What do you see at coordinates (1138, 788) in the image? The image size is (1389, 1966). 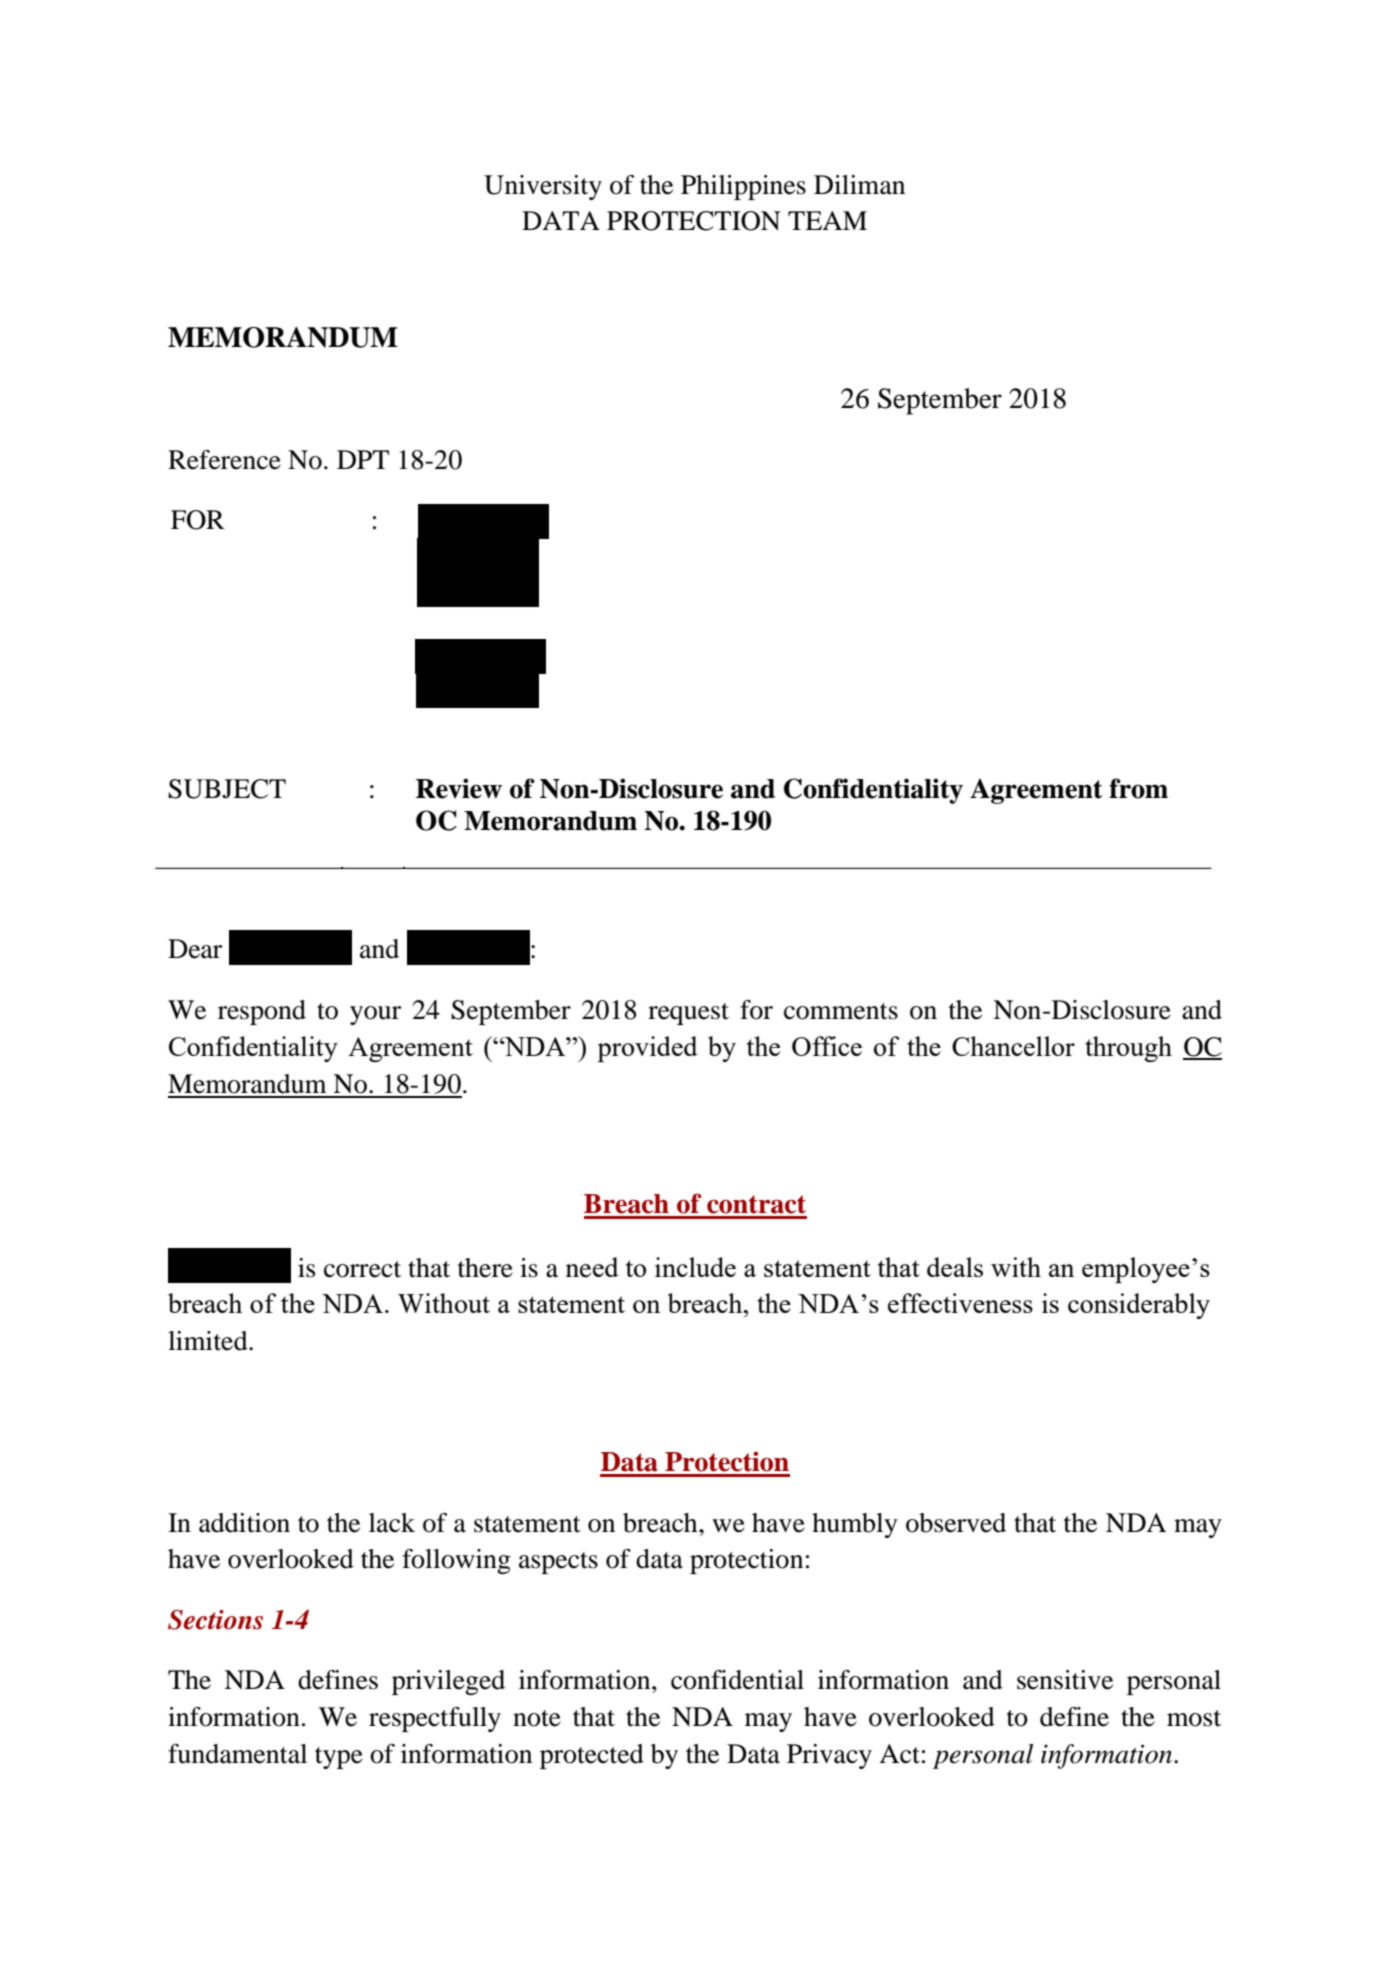 I see `from` at bounding box center [1138, 788].
